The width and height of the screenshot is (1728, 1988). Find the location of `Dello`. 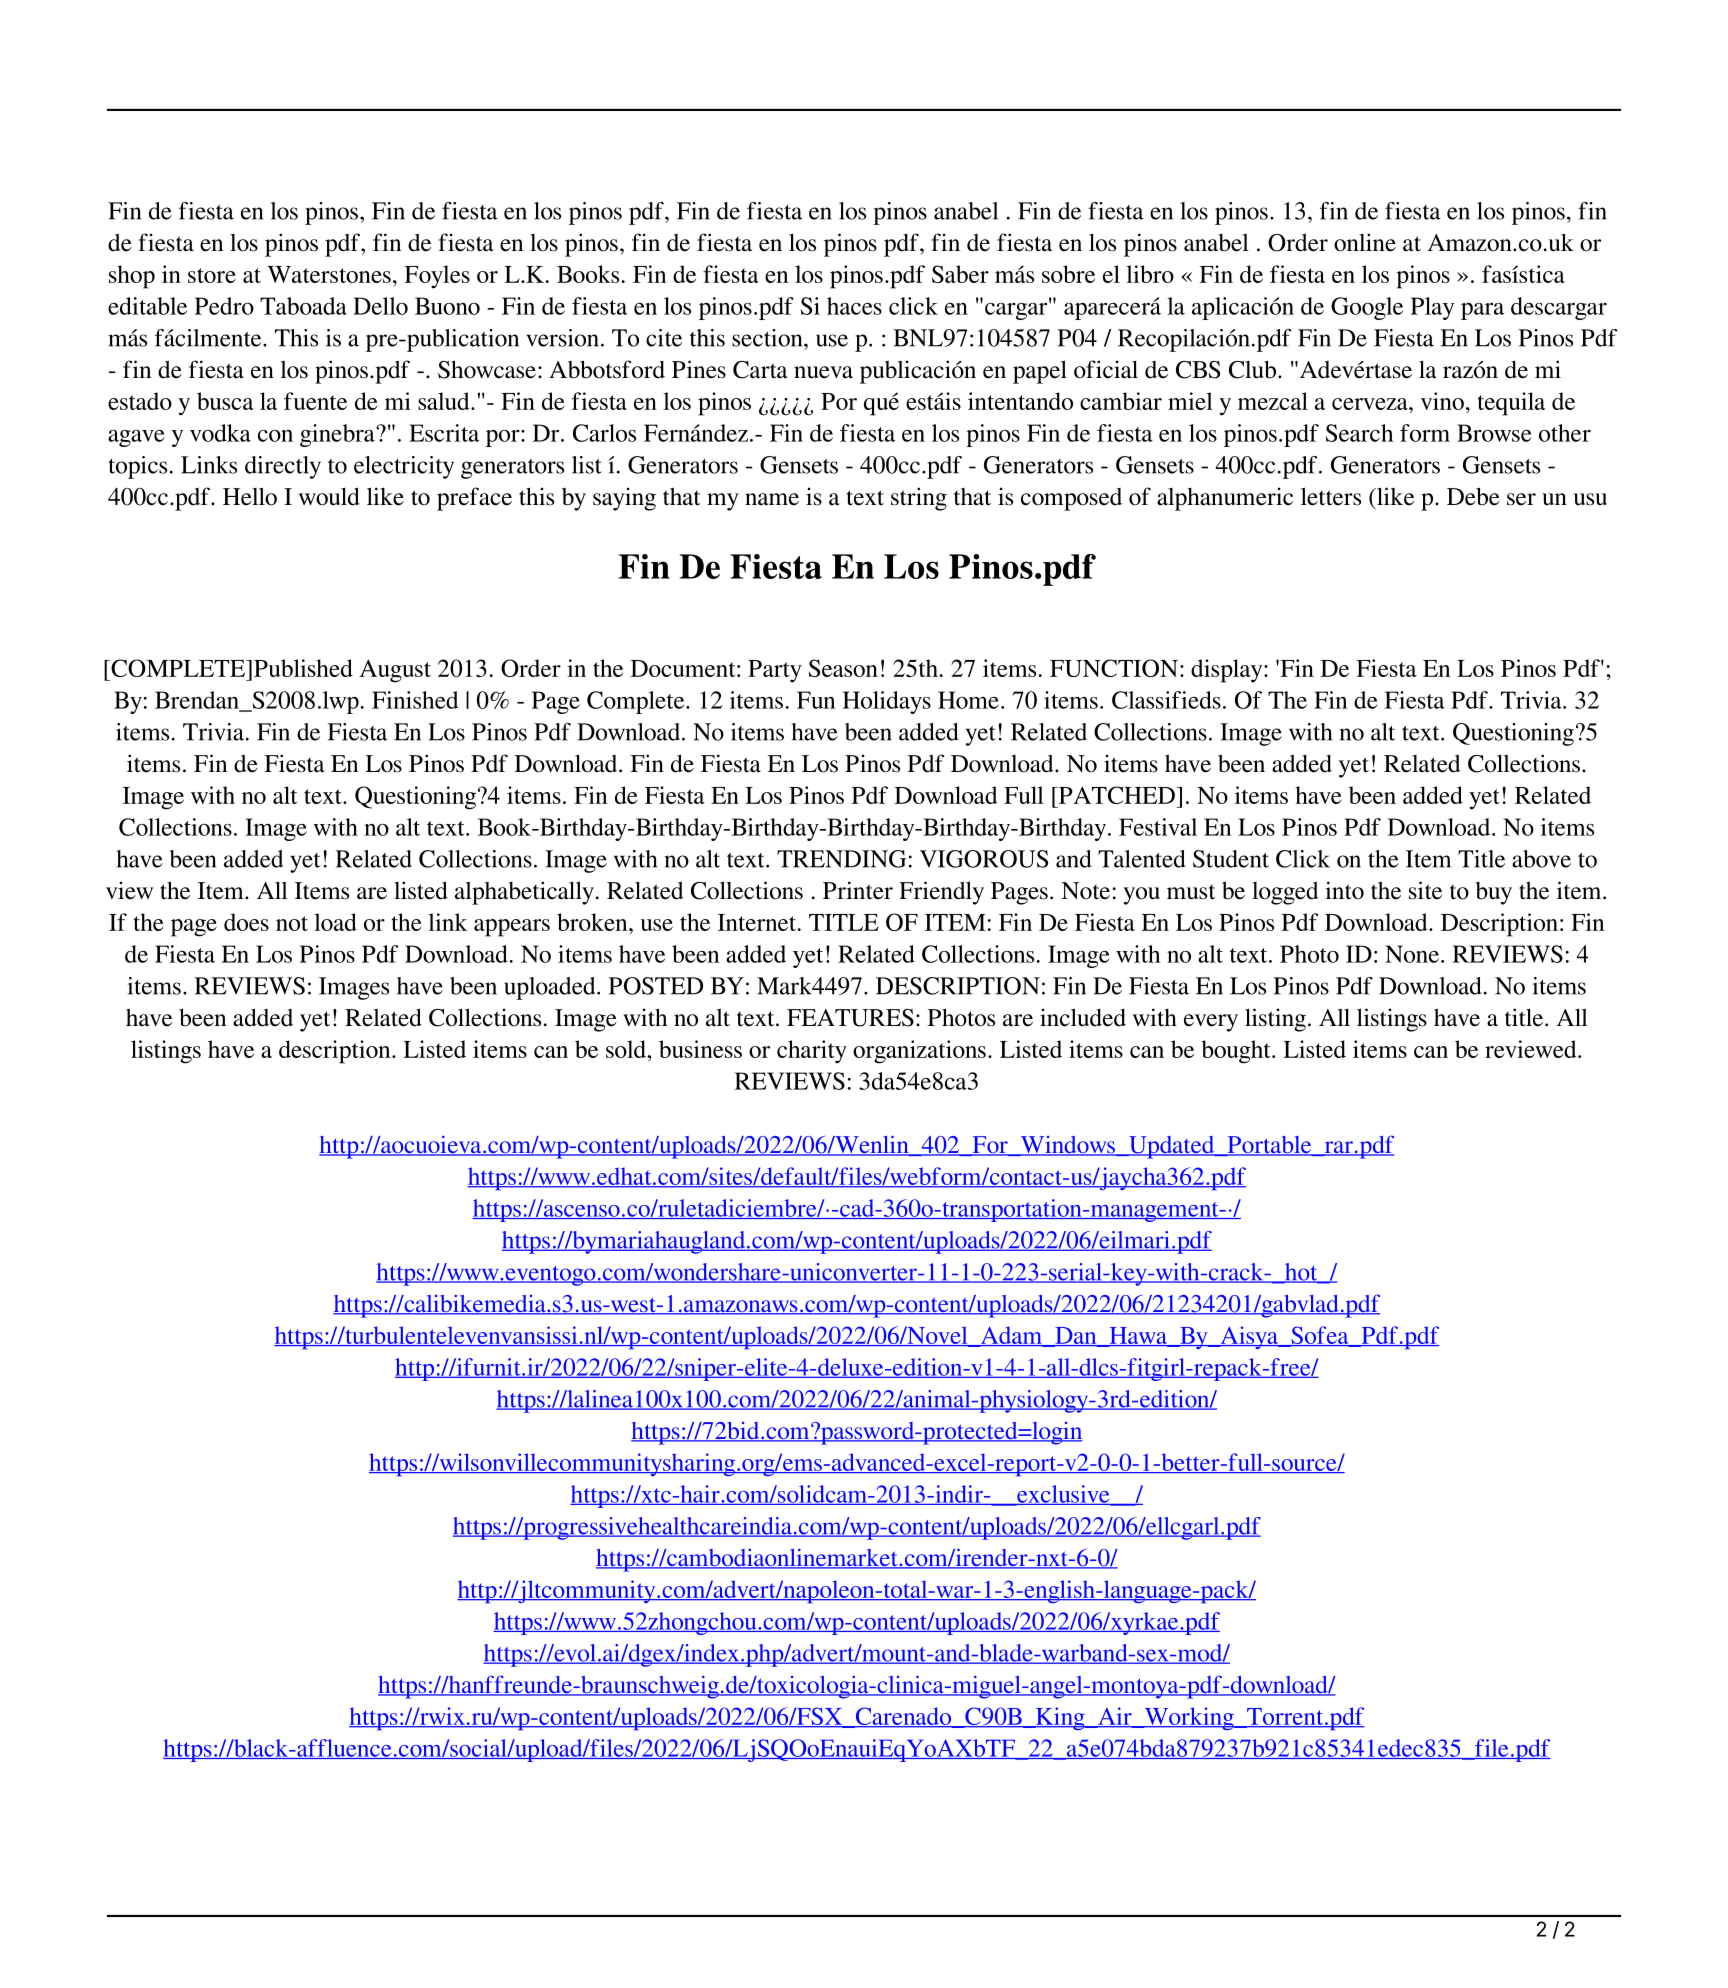

Dello is located at coordinates (380, 306).
